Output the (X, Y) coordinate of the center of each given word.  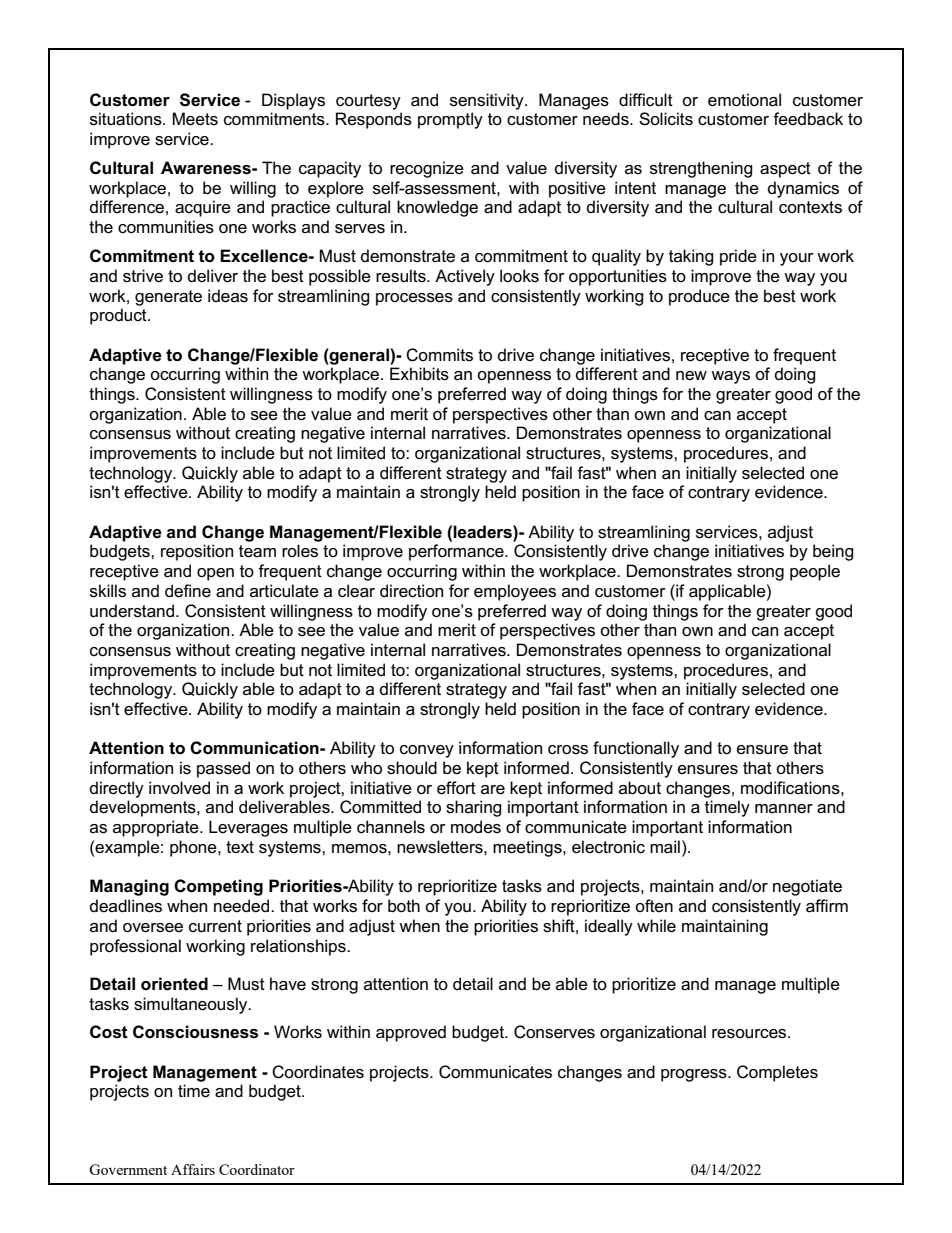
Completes (777, 1073)
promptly (450, 120)
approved (411, 1033)
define (188, 591)
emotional (744, 100)
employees (515, 592)
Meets (195, 119)
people (815, 572)
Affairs (193, 1169)
